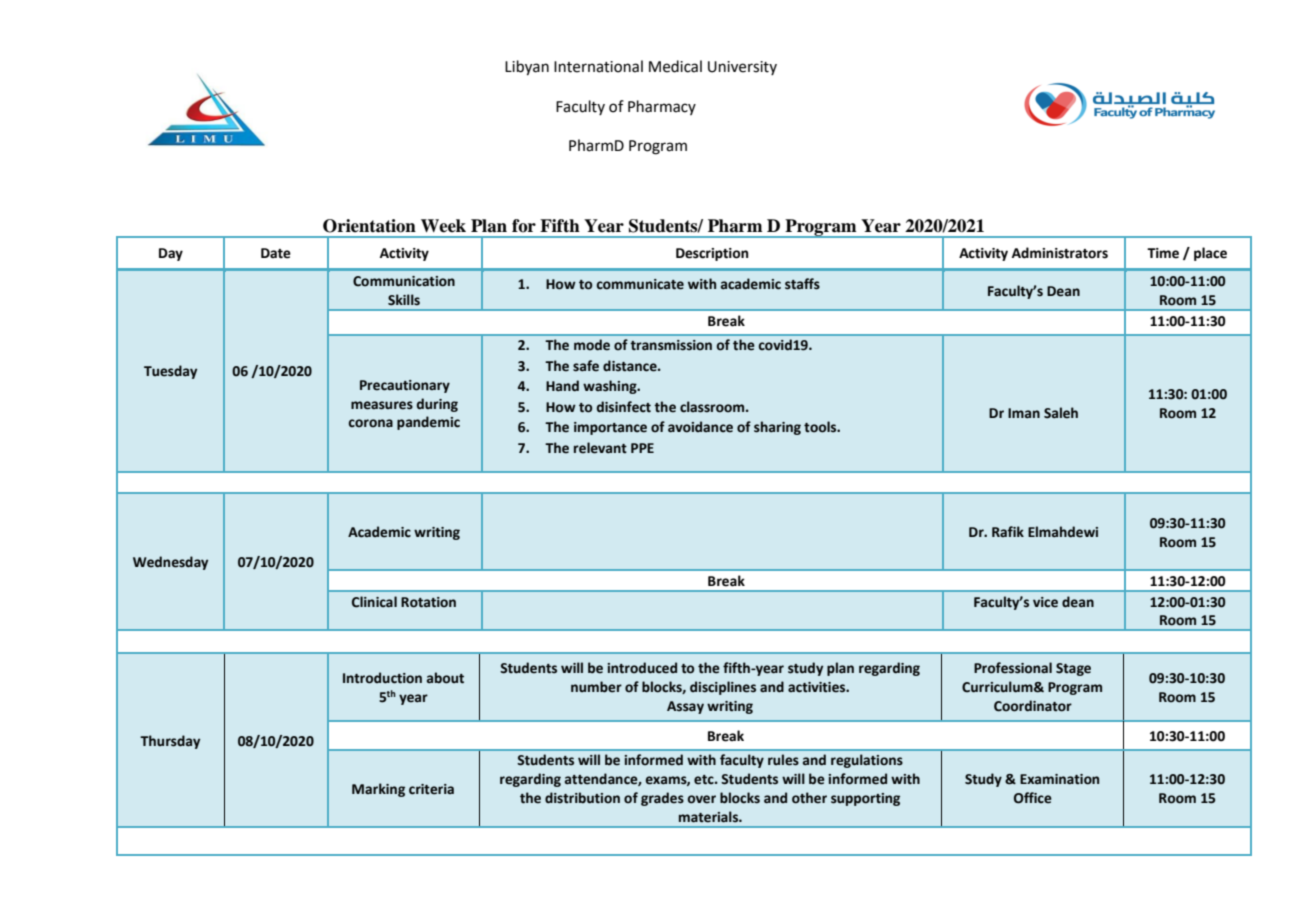 Image resolution: width=1308 pixels, height=924 pixels. Describe the element at coordinates (370, 423) in the page. I see `corona` at that location.
